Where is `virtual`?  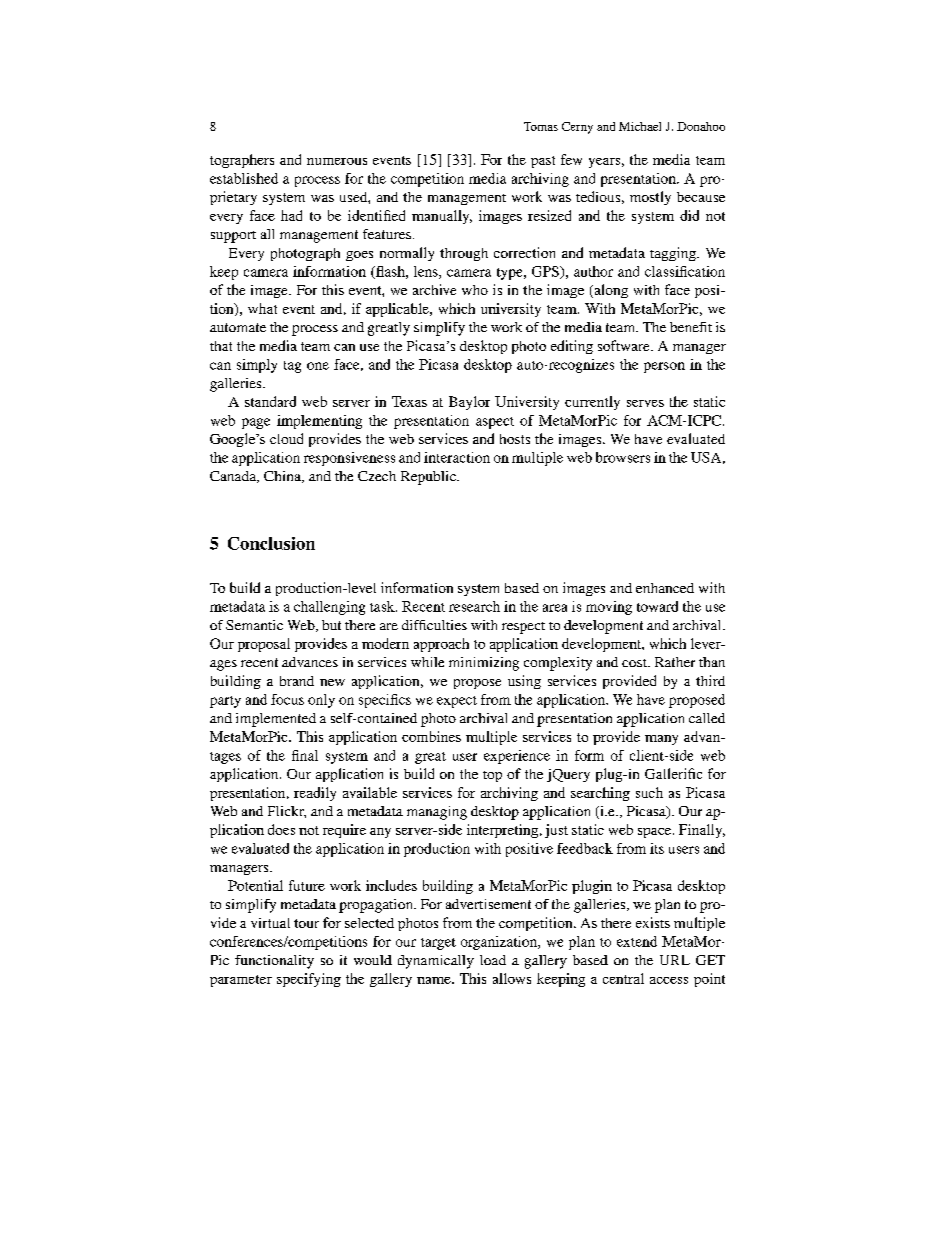 virtual is located at coordinates (270, 923).
